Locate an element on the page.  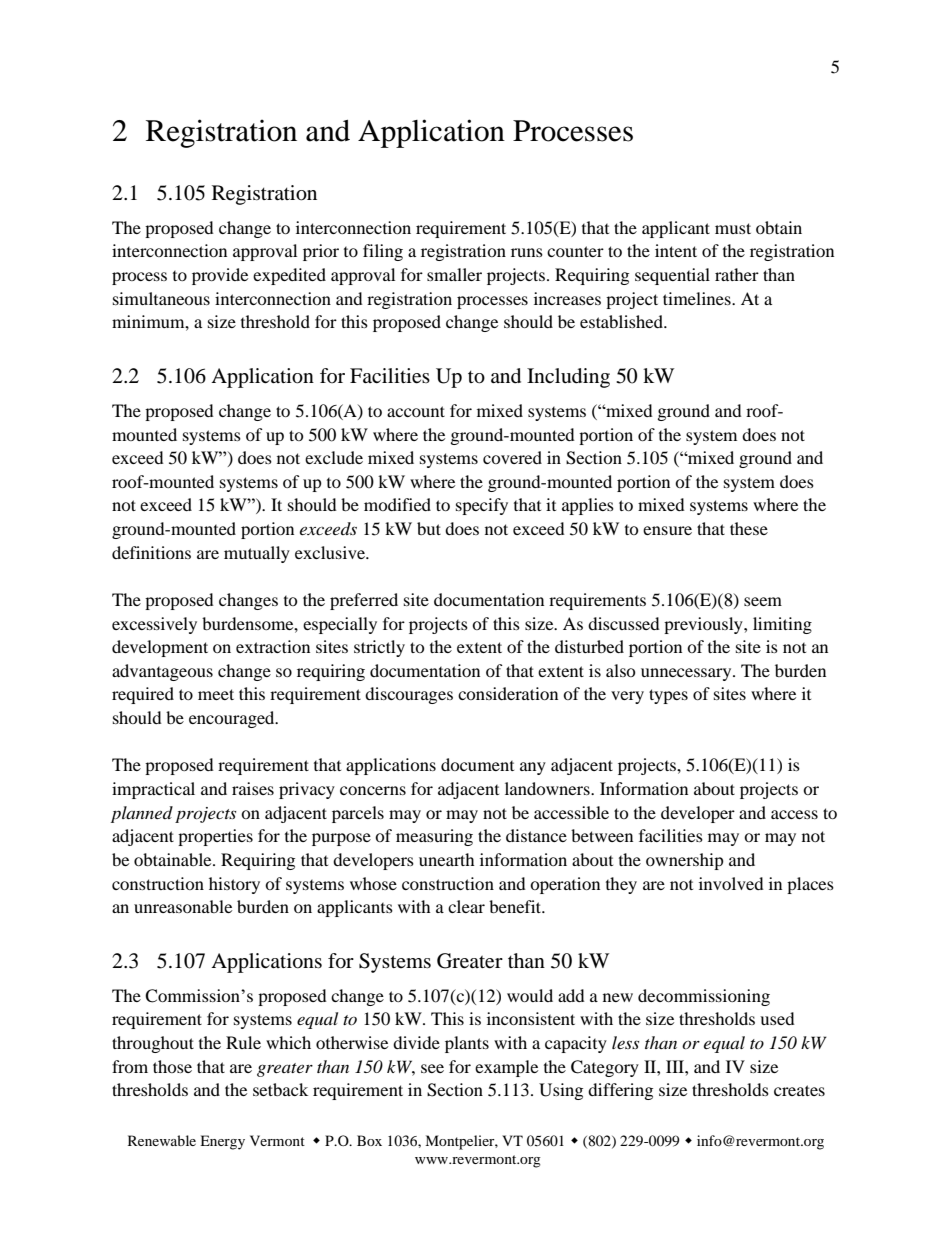
account is located at coordinates (416, 411).
